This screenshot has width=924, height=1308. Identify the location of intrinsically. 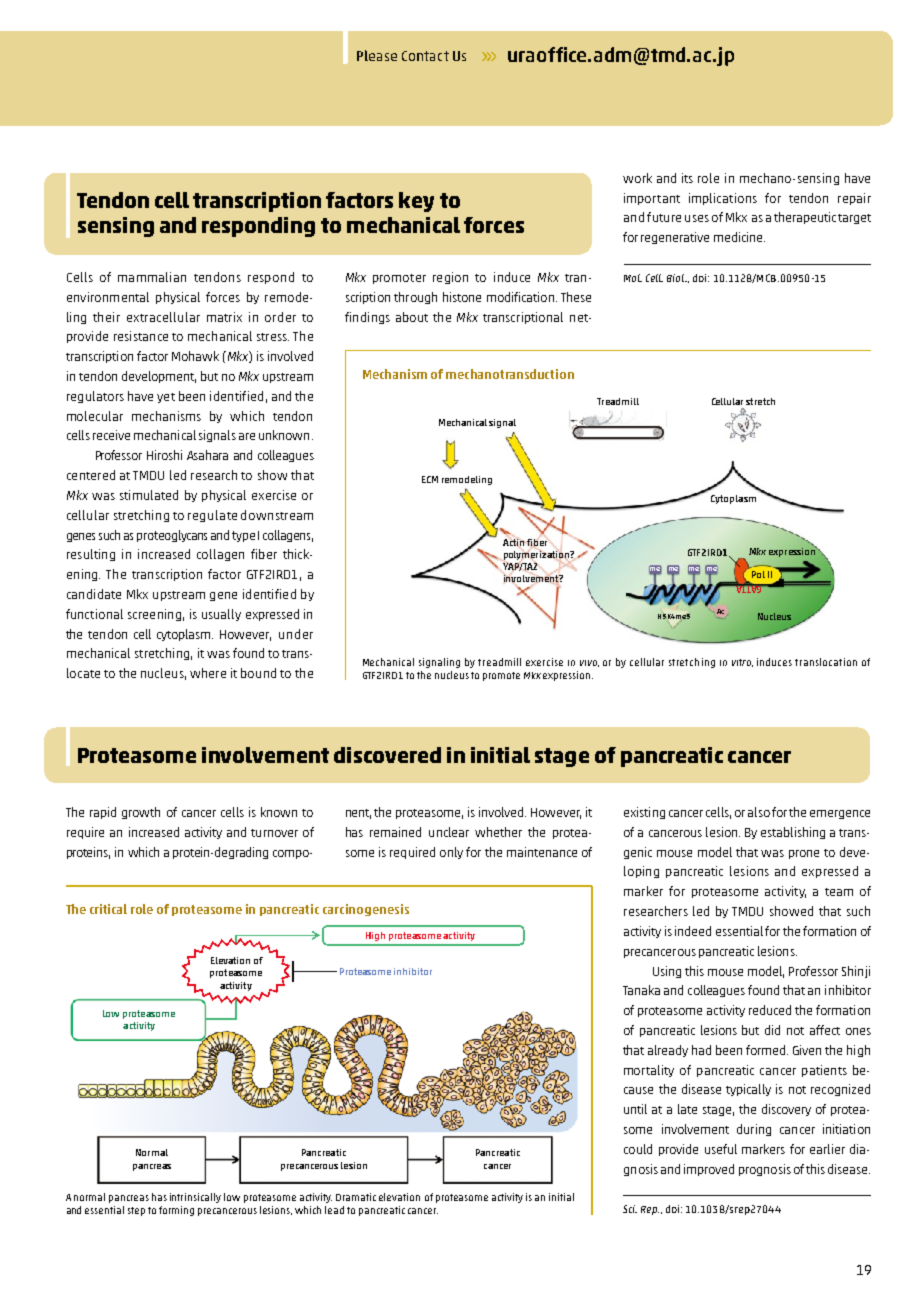
(195, 1198).
